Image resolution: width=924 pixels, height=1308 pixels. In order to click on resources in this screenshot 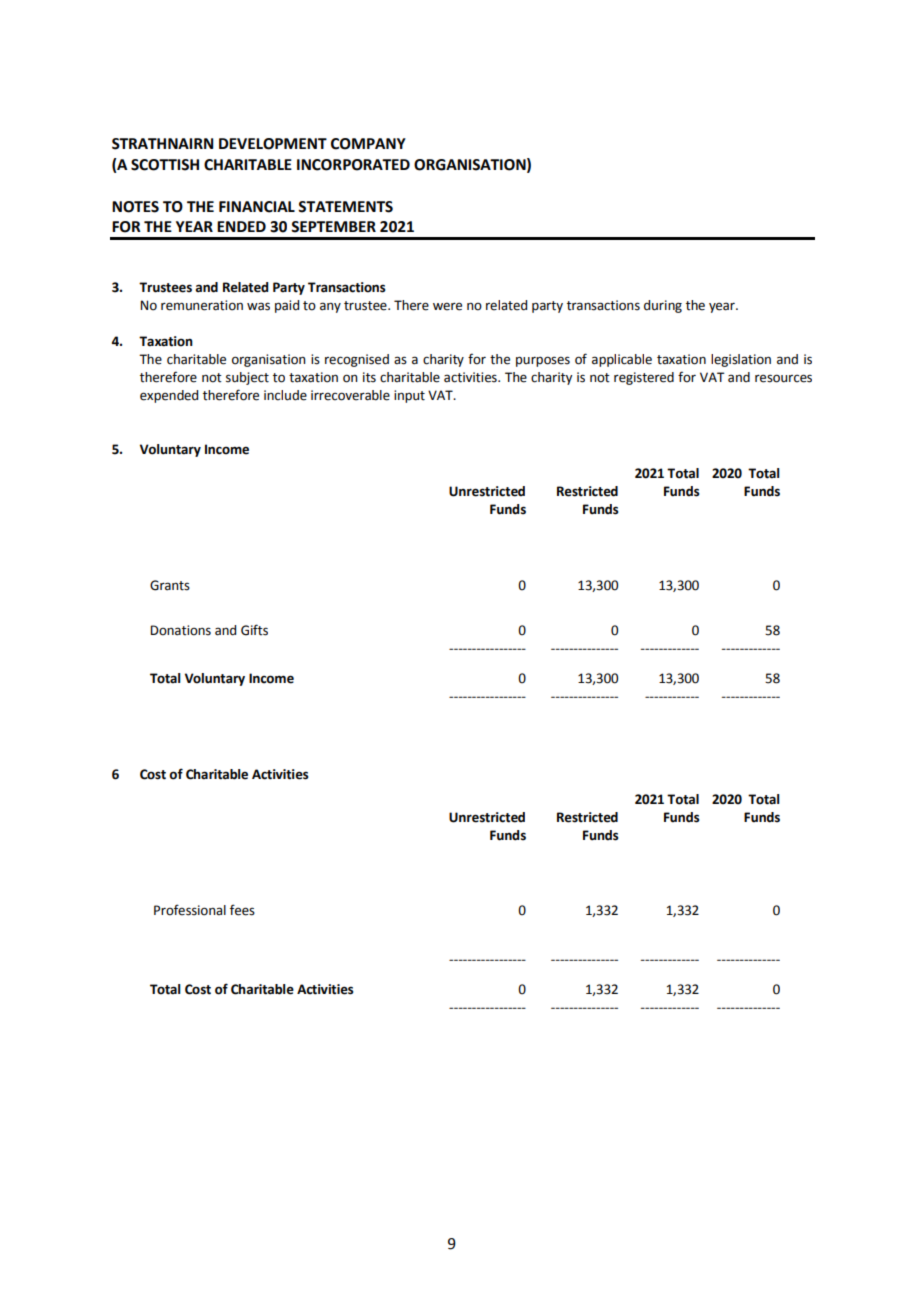, I will do `click(783, 378)`.
